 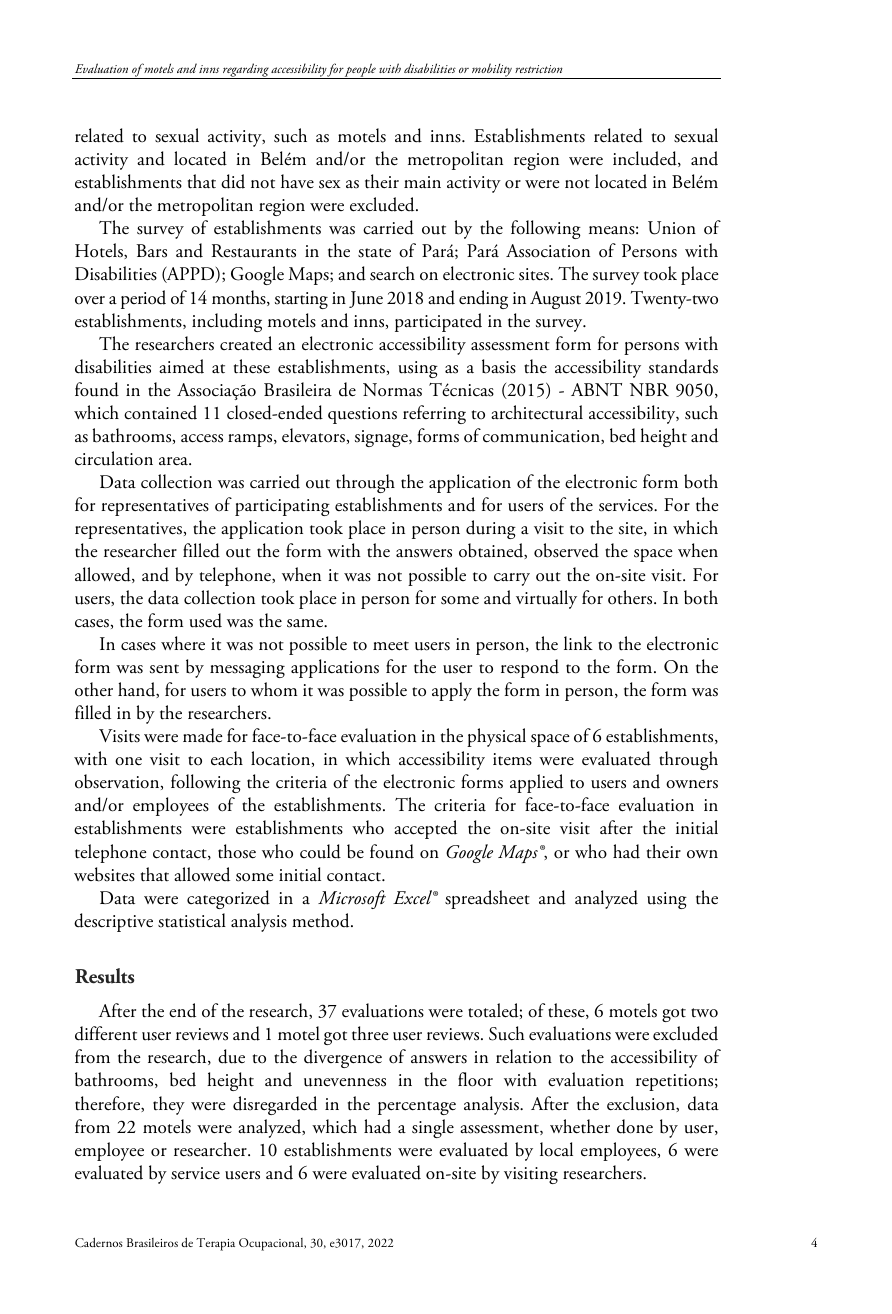 What do you see at coordinates (578, 643) in the screenshot?
I see `link` at bounding box center [578, 643].
